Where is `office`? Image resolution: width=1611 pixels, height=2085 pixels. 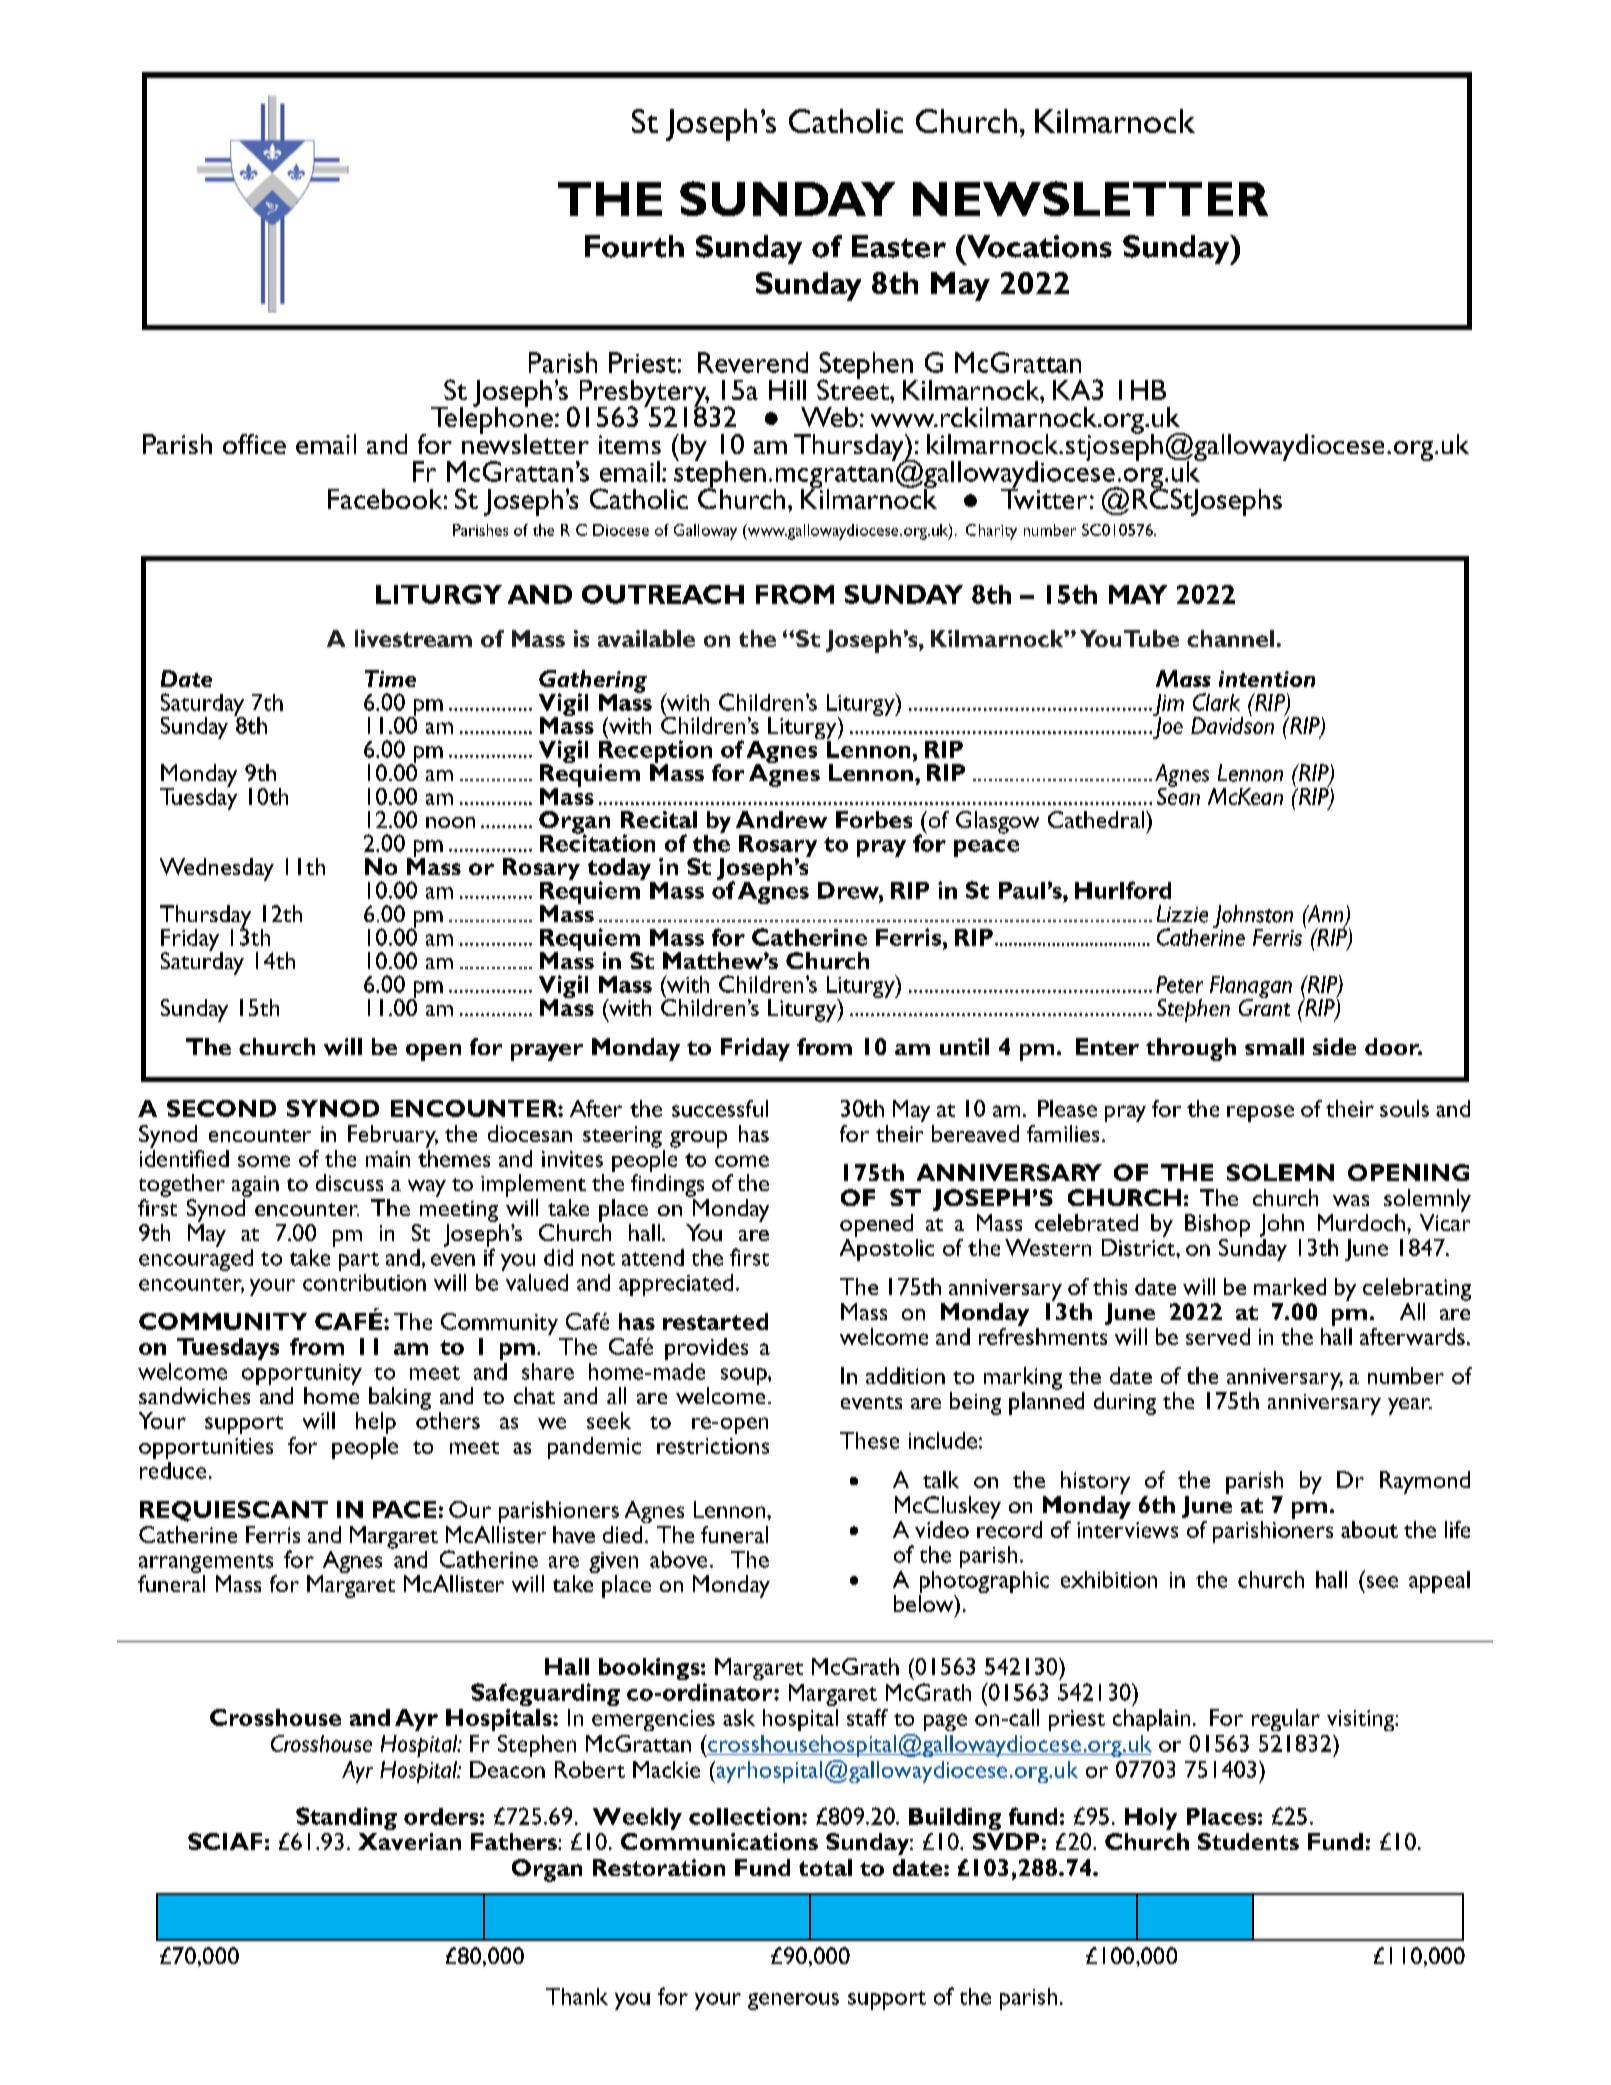 office is located at coordinates (254, 444).
